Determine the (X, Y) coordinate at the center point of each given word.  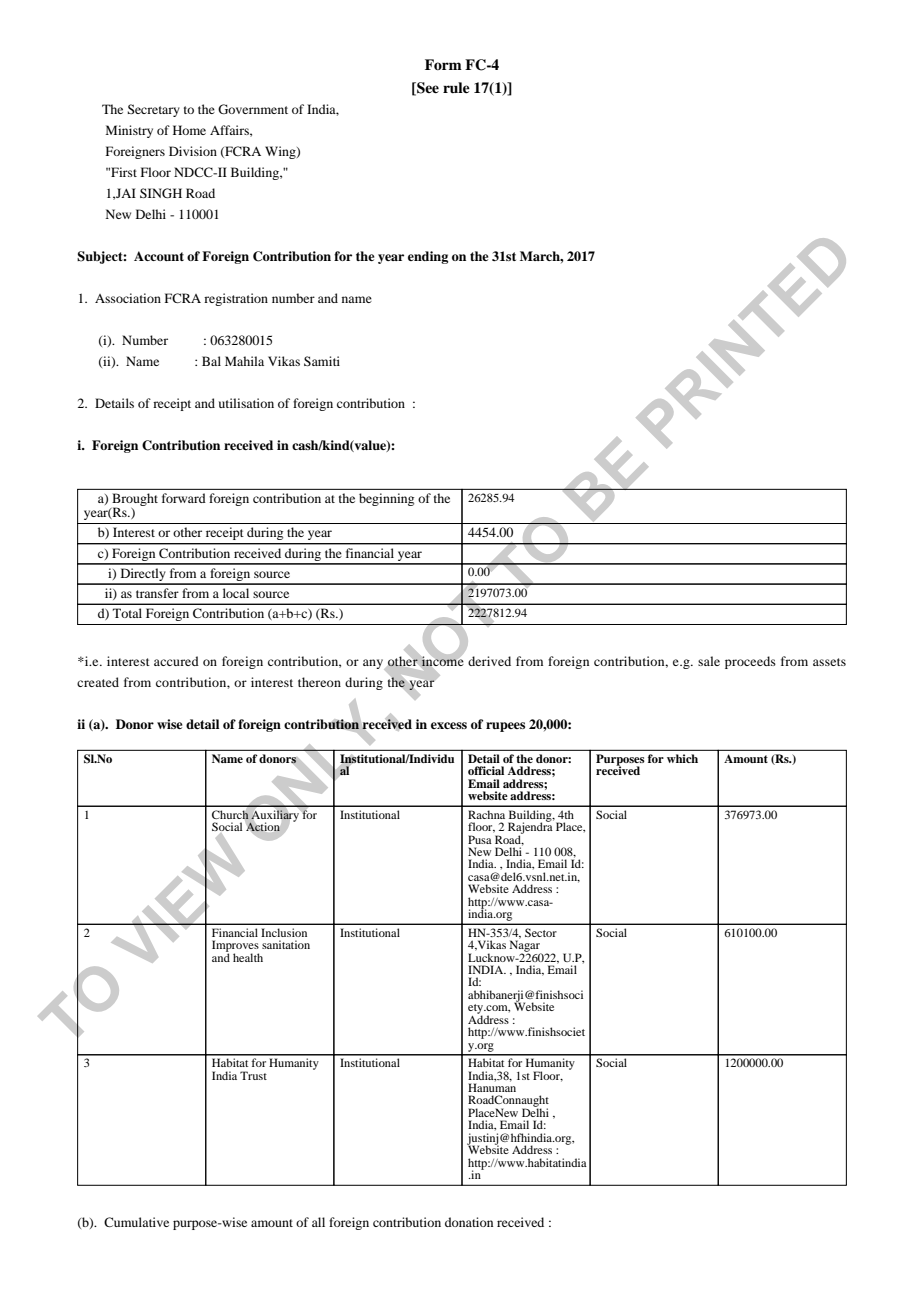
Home (189, 130)
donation (469, 1222)
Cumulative (136, 1222)
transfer (157, 593)
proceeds (750, 662)
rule (456, 87)
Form (443, 64)
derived (489, 661)
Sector (541, 932)
